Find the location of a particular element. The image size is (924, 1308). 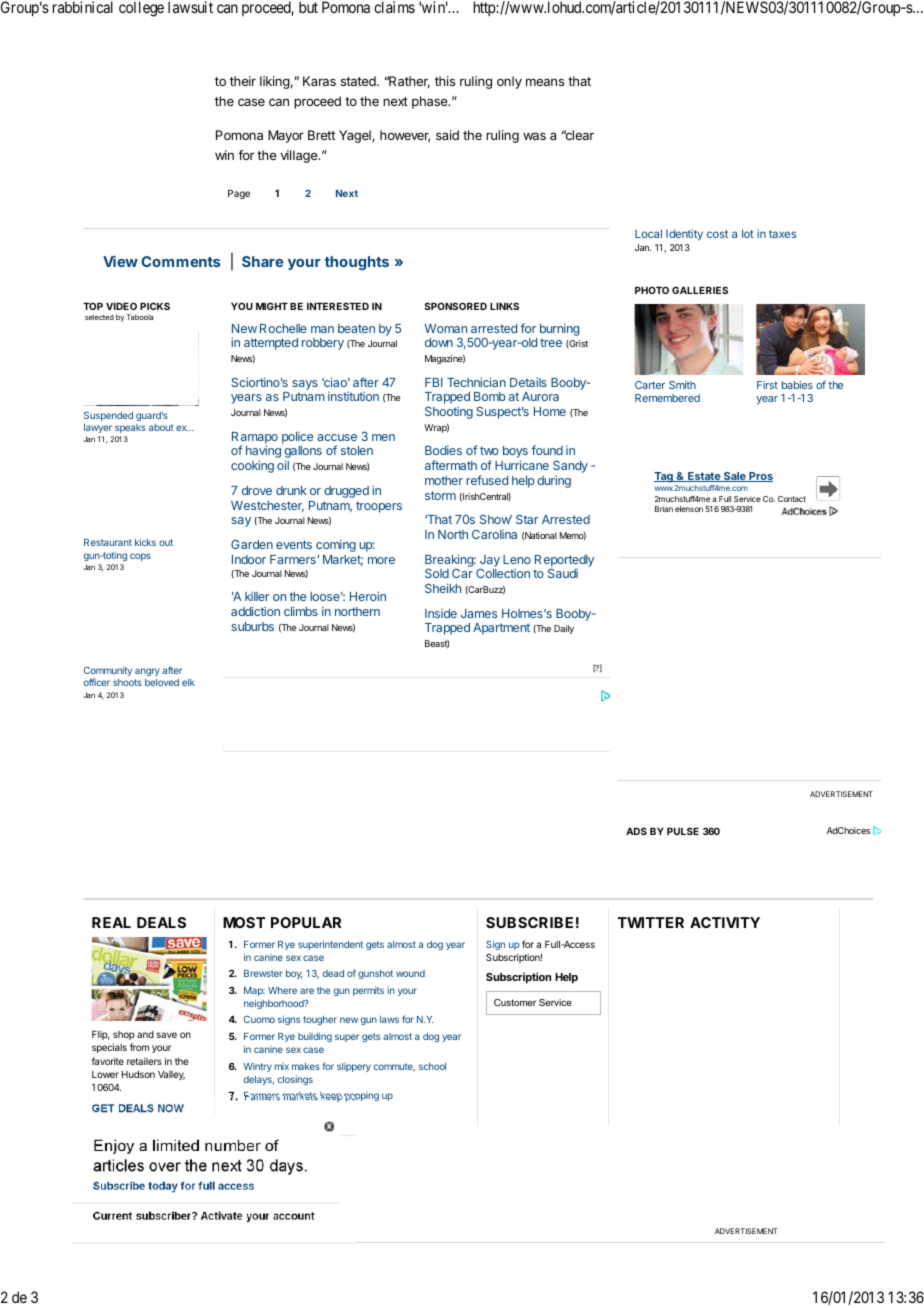

PULSE is located at coordinates (683, 831).
